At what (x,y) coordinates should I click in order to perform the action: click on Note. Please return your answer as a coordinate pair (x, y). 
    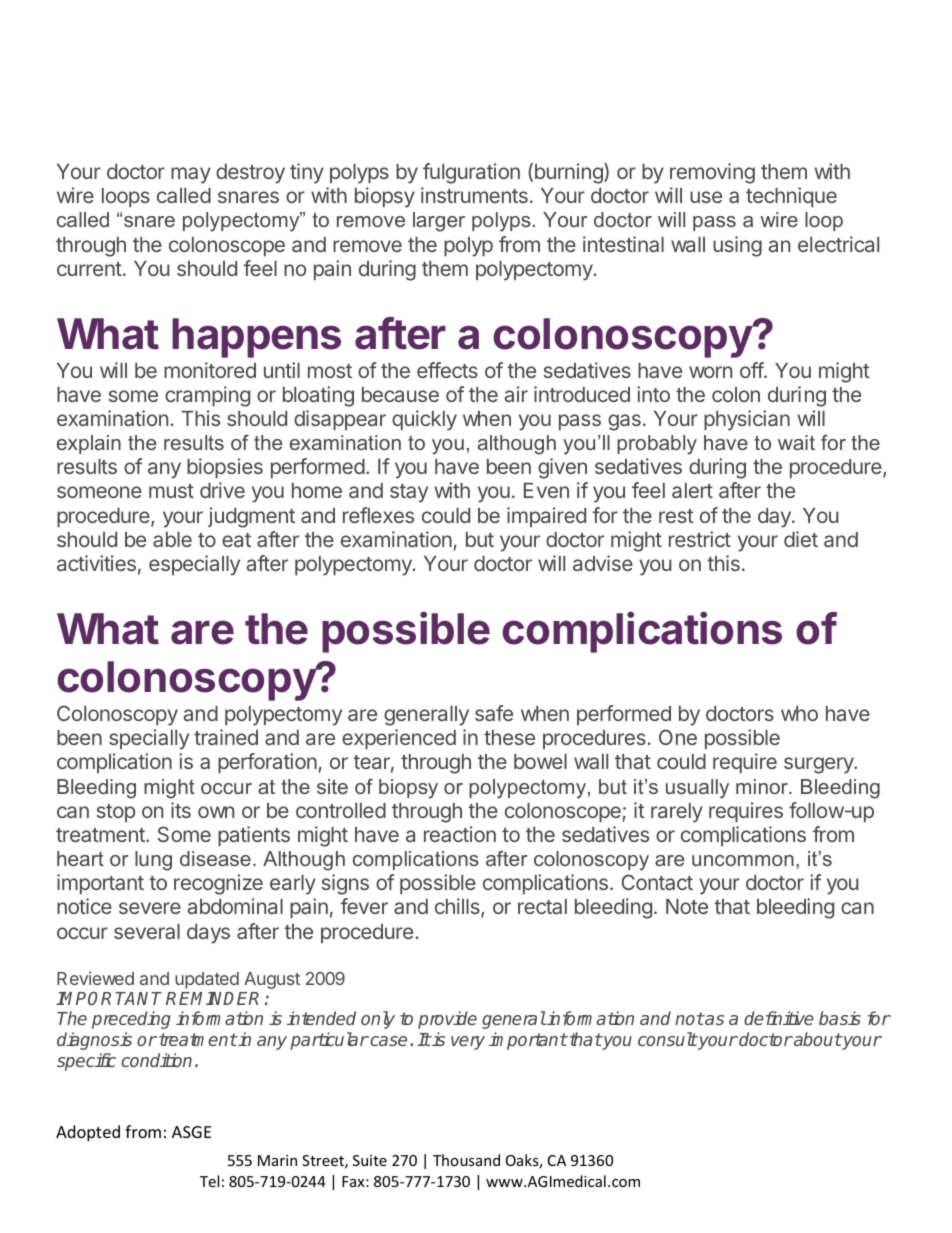
    Looking at the image, I should click on (687, 906).
